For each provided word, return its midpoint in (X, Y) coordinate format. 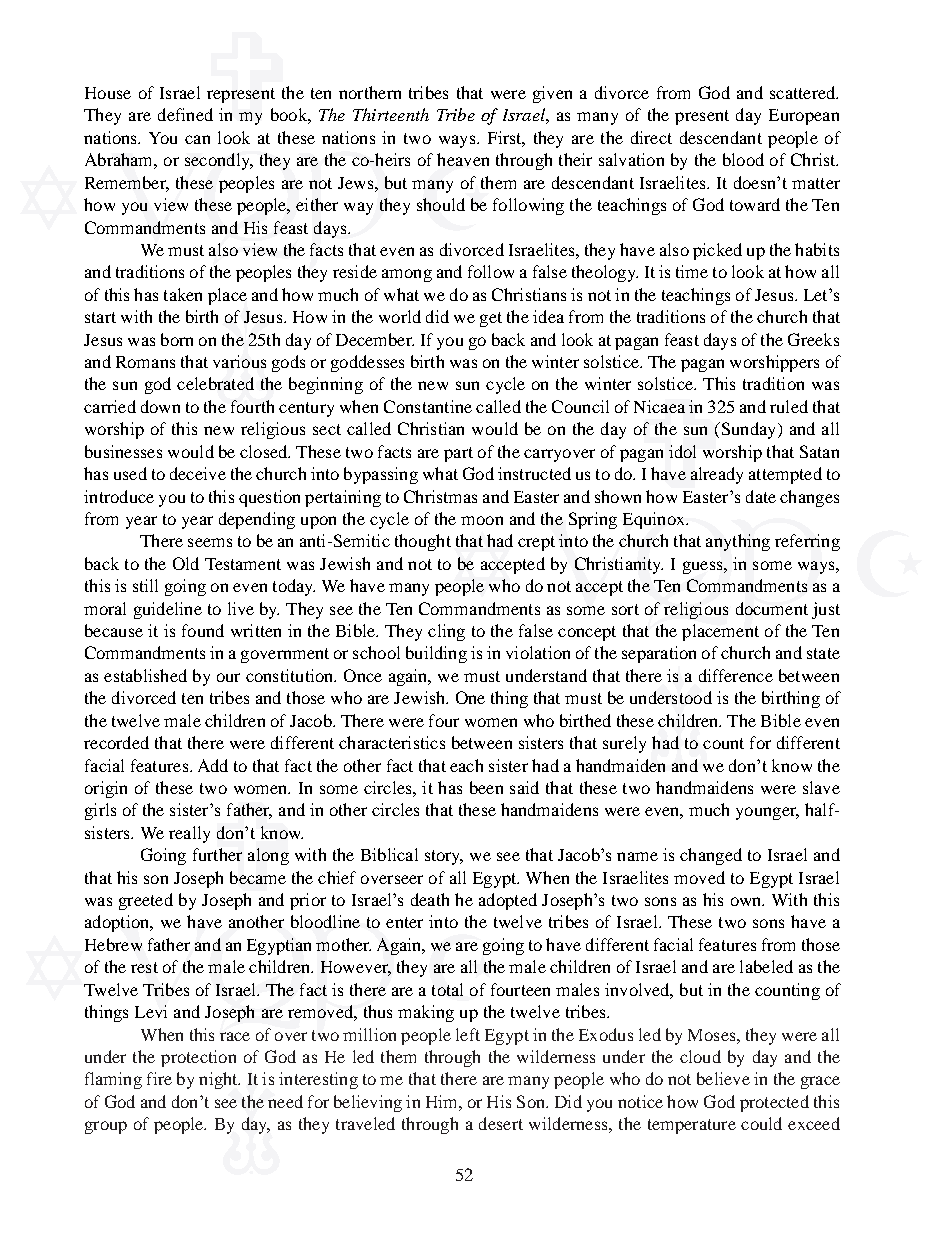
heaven (463, 159)
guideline (168, 610)
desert (501, 1123)
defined (185, 114)
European (804, 117)
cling (446, 632)
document (772, 608)
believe (723, 1078)
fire (159, 1078)
